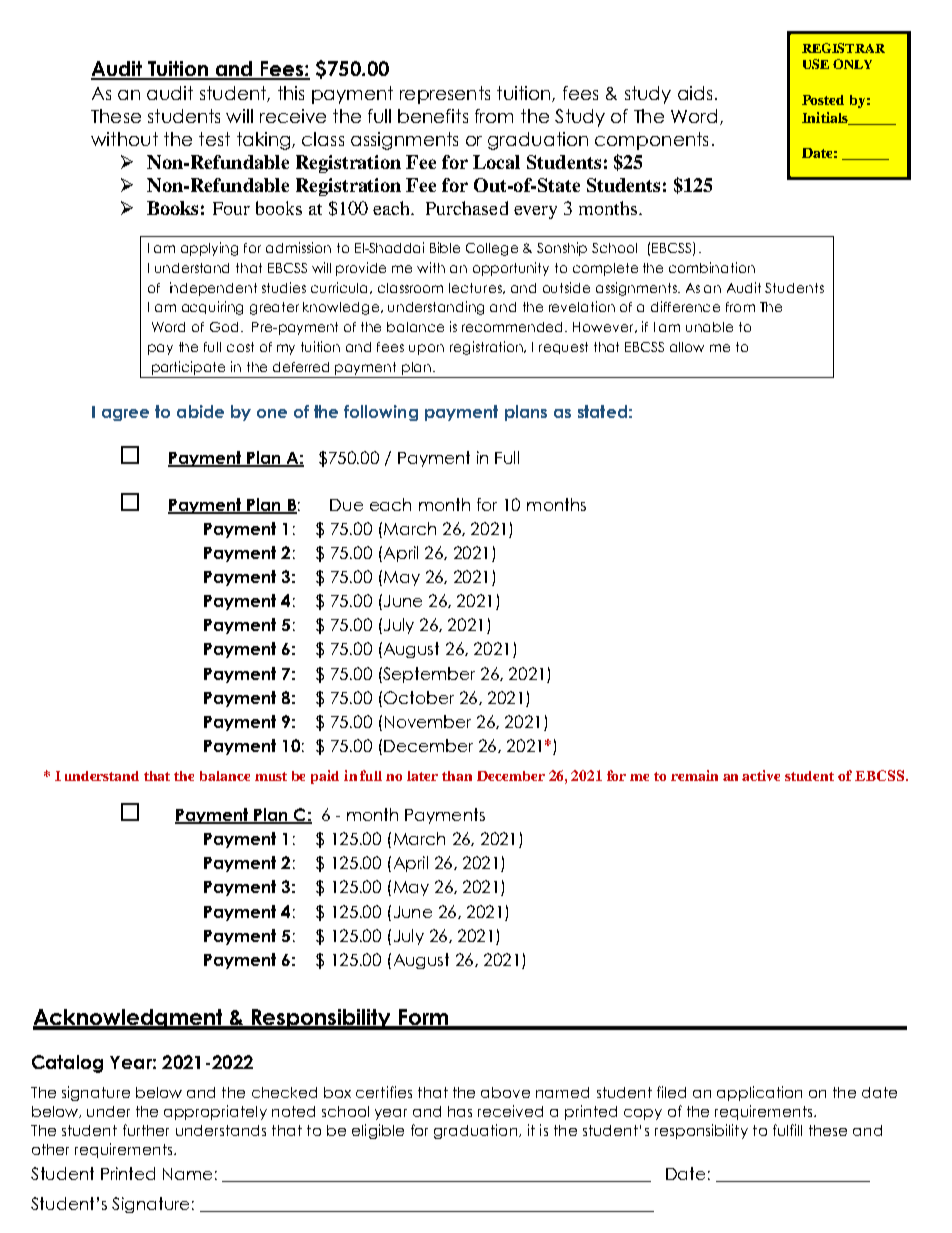 The height and width of the page is (1233, 952). What do you see at coordinates (146, 1130) in the page?
I see `further` at bounding box center [146, 1130].
